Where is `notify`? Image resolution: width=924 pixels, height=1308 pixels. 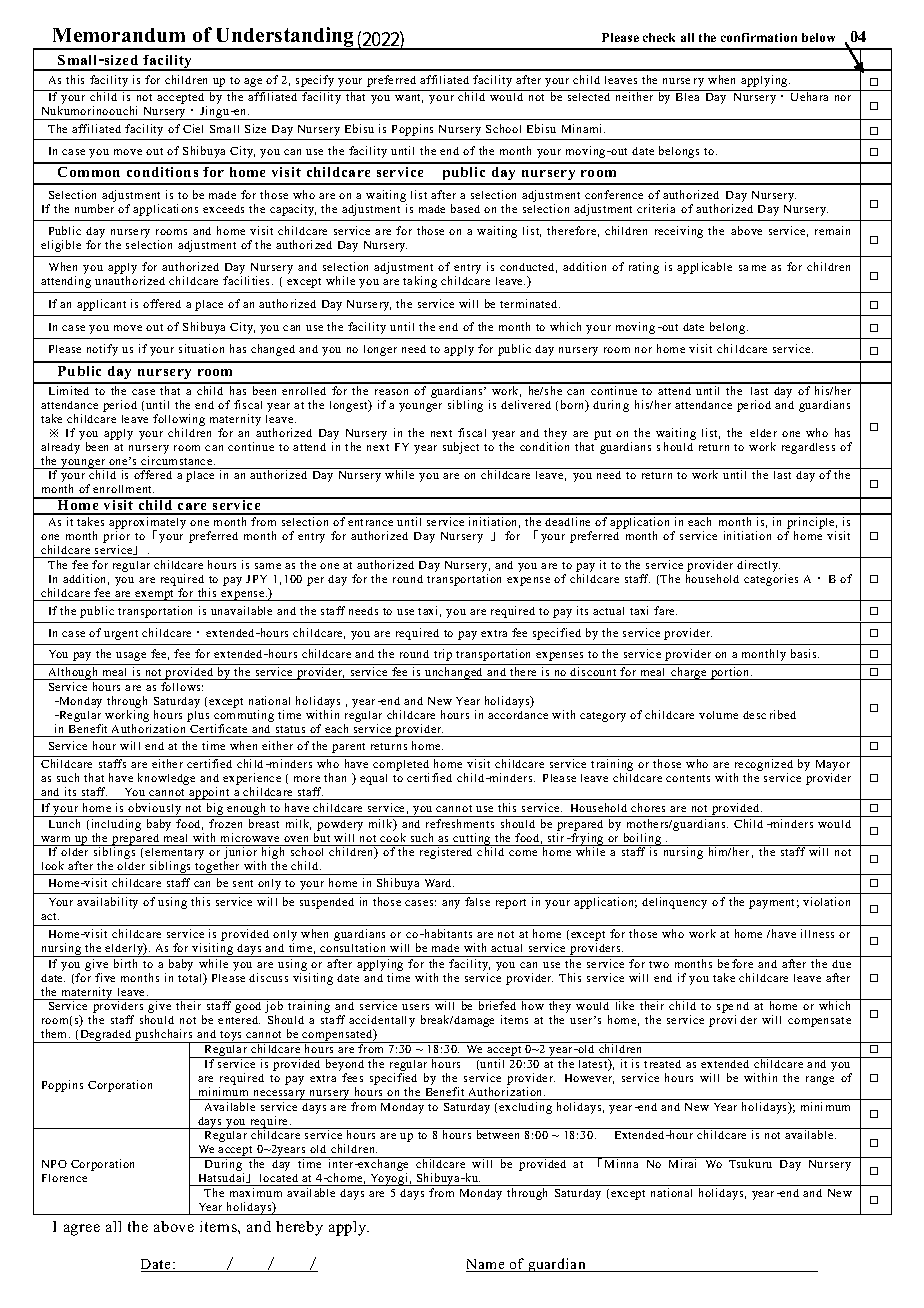 notify is located at coordinates (102, 350).
